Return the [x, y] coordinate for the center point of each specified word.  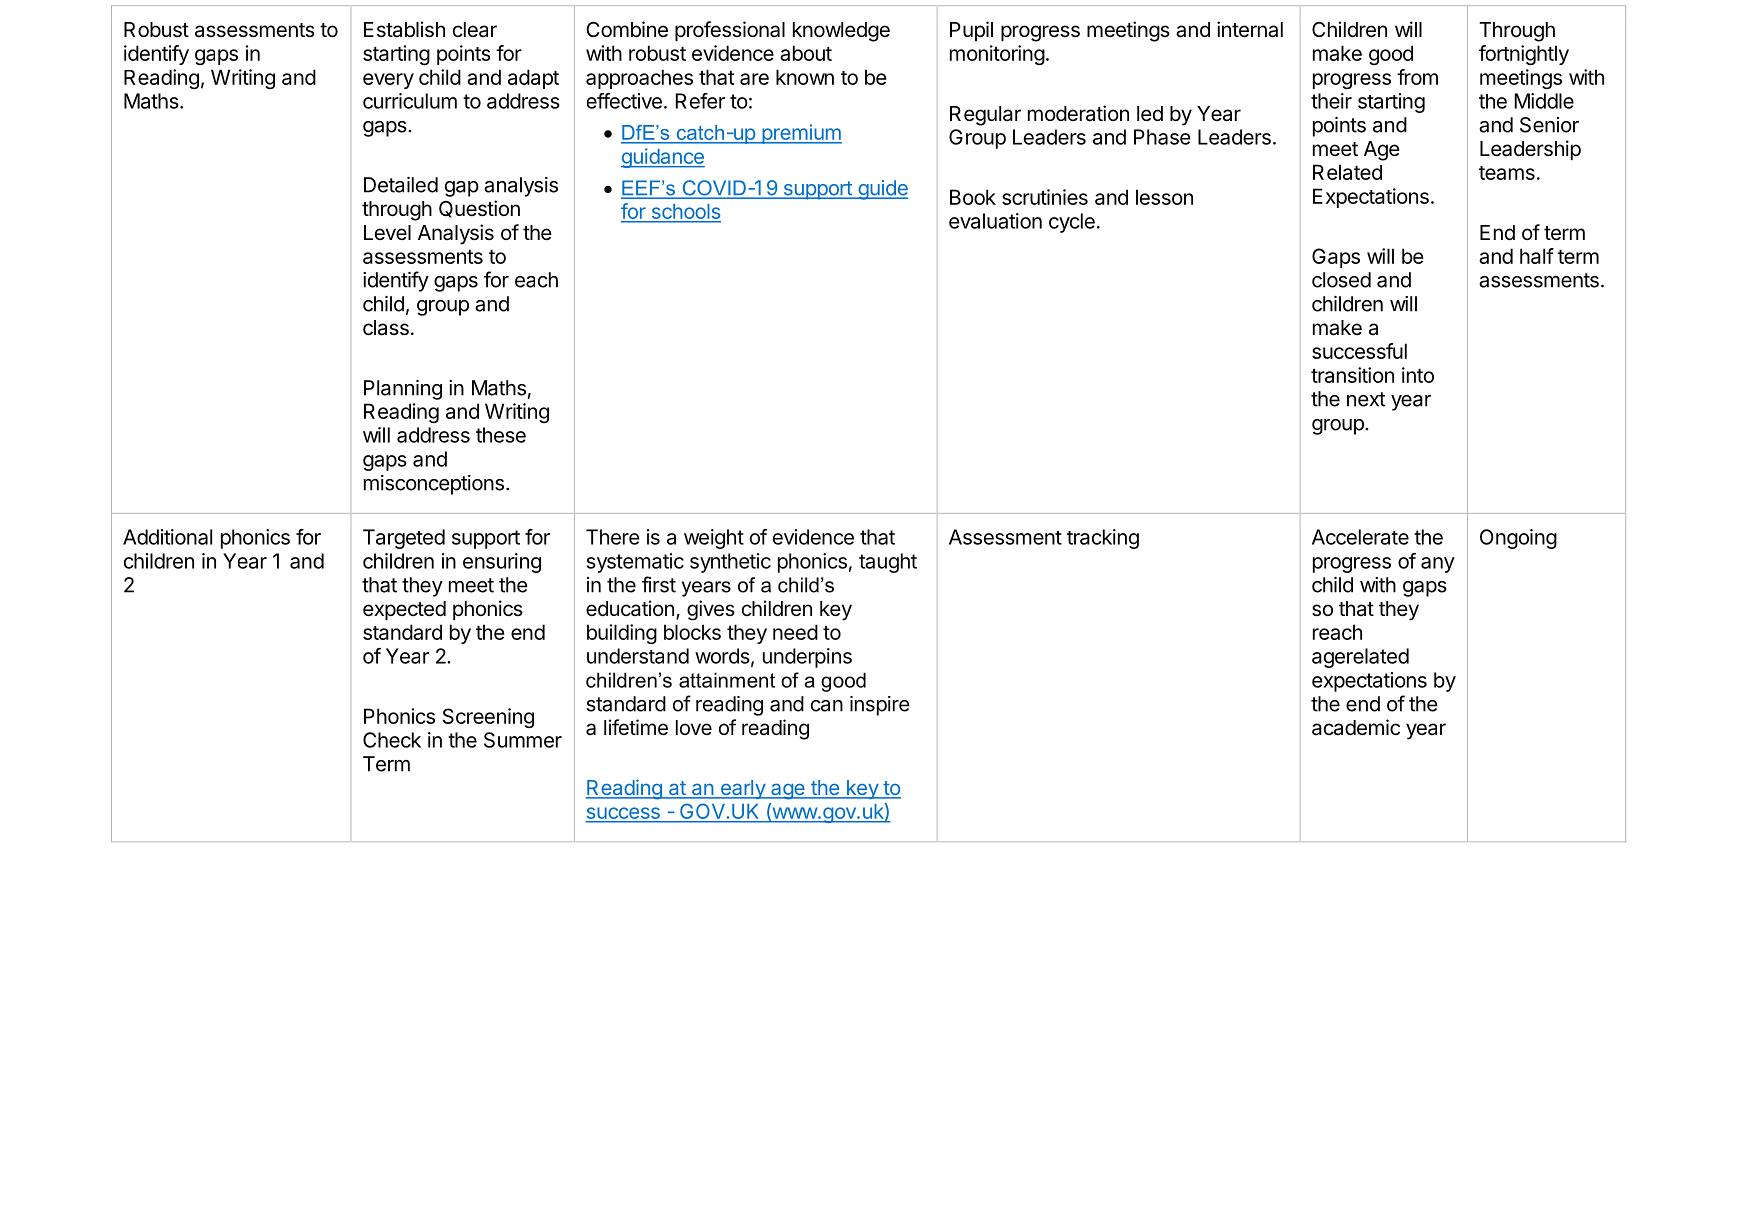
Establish [404, 29]
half [1537, 256]
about [806, 53]
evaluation [995, 221]
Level [387, 232]
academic [1356, 727]
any [1438, 565]
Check [392, 740]
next [1366, 399]
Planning [403, 390]
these [501, 435]
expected [404, 611]
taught [888, 563]
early [742, 789]
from [1417, 77]
